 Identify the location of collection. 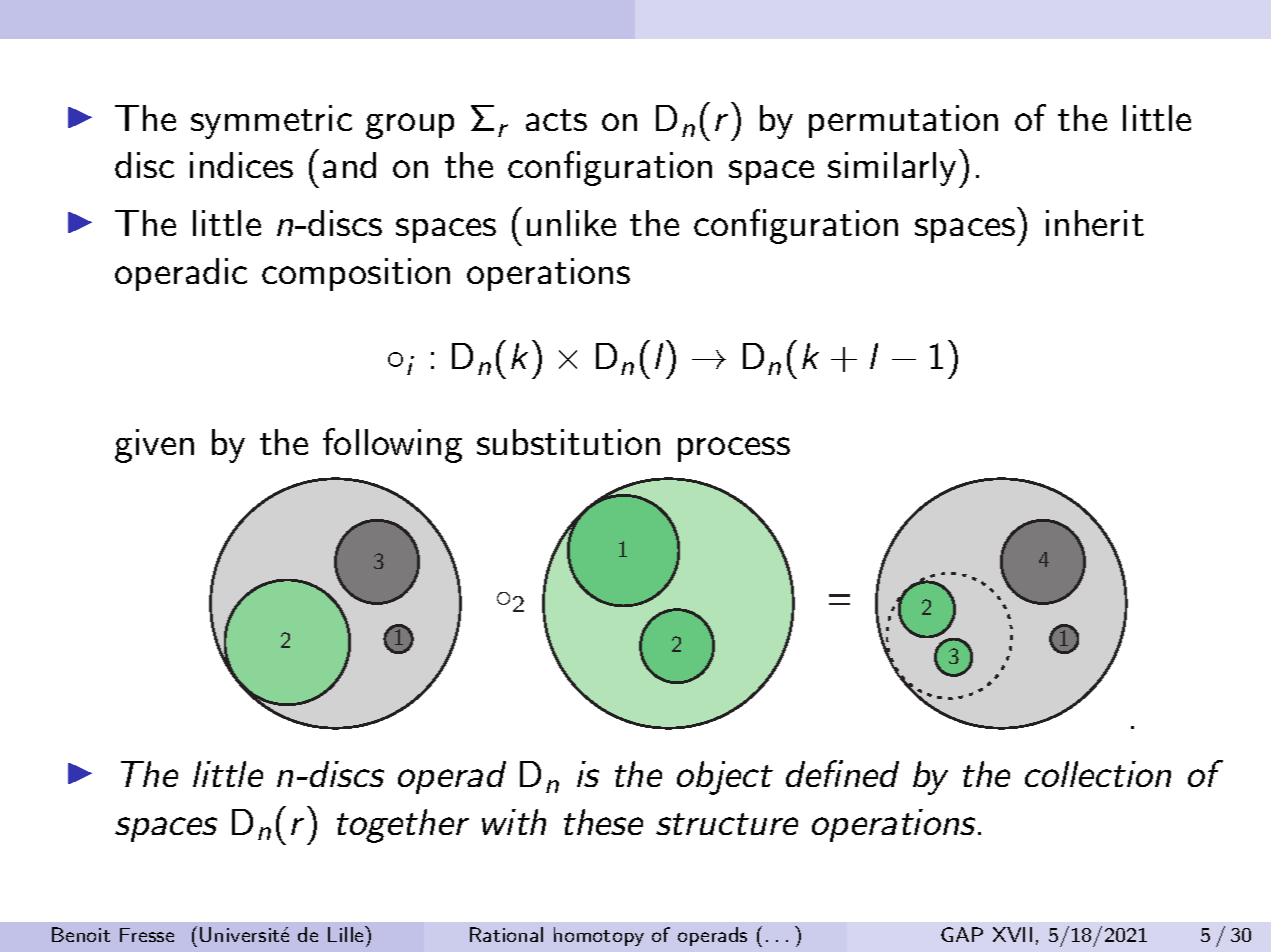
(1098, 774).
